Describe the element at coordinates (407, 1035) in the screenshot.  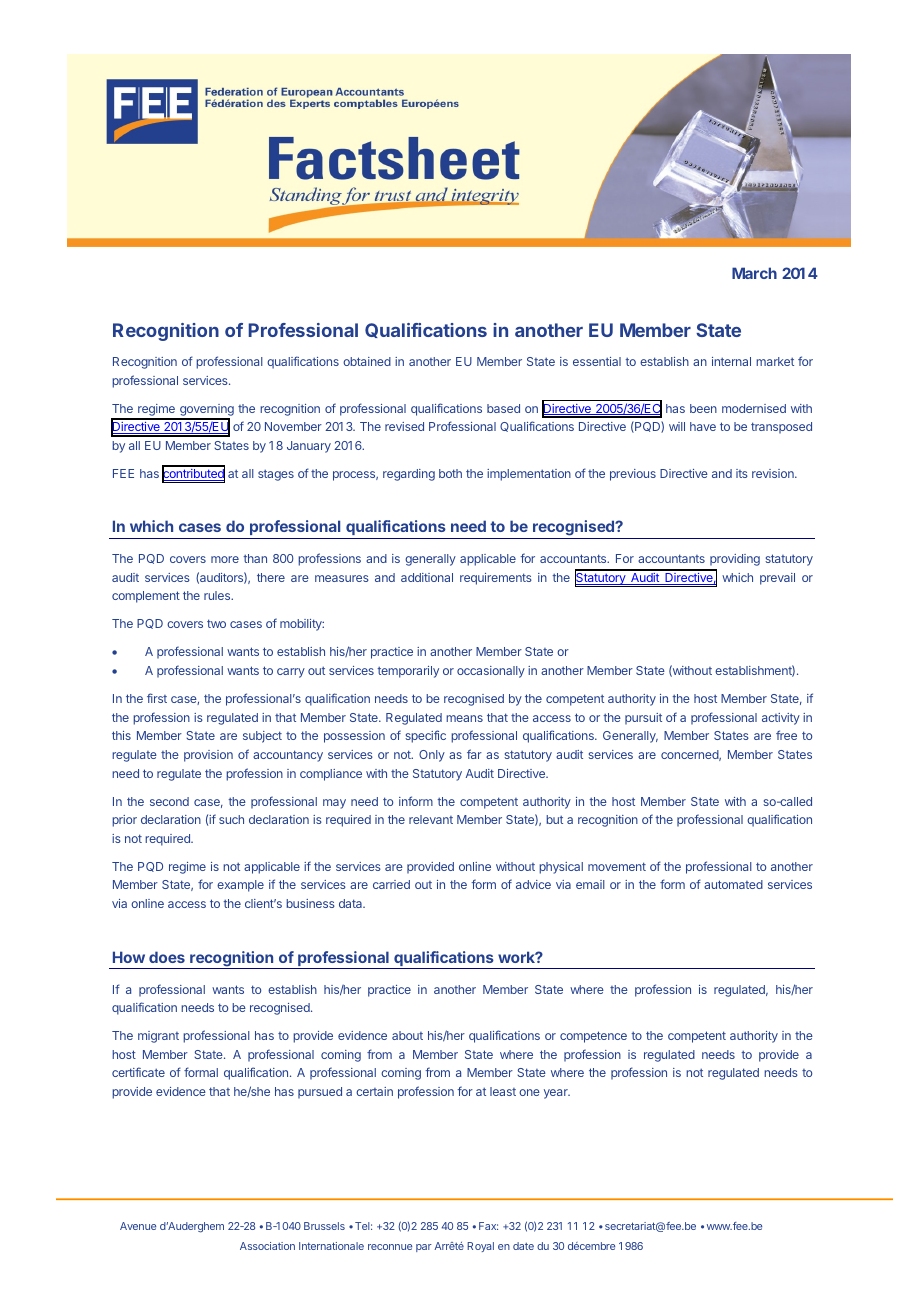
I see `about` at that location.
